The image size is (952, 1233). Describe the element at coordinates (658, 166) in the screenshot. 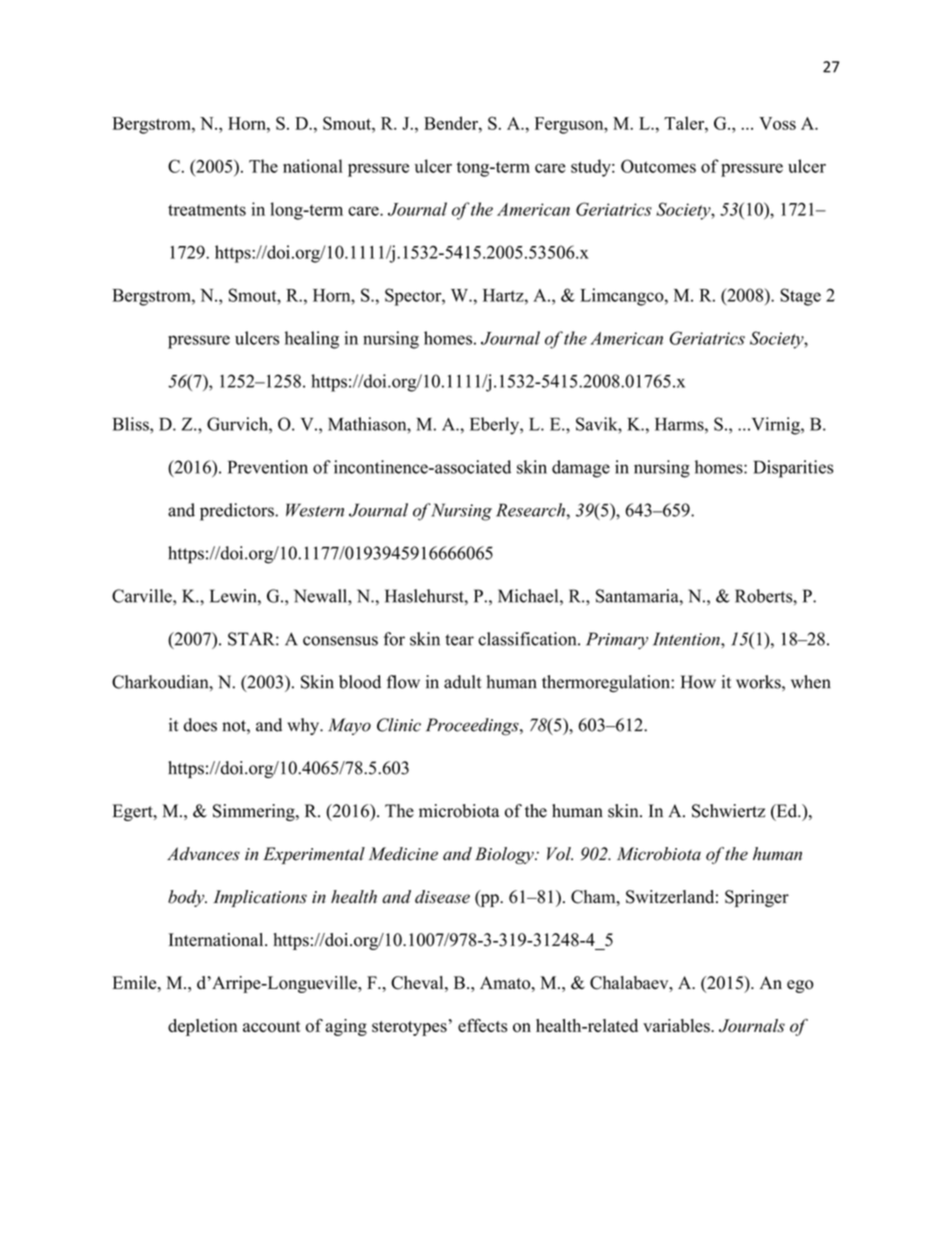

I see `Outcomes` at that location.
